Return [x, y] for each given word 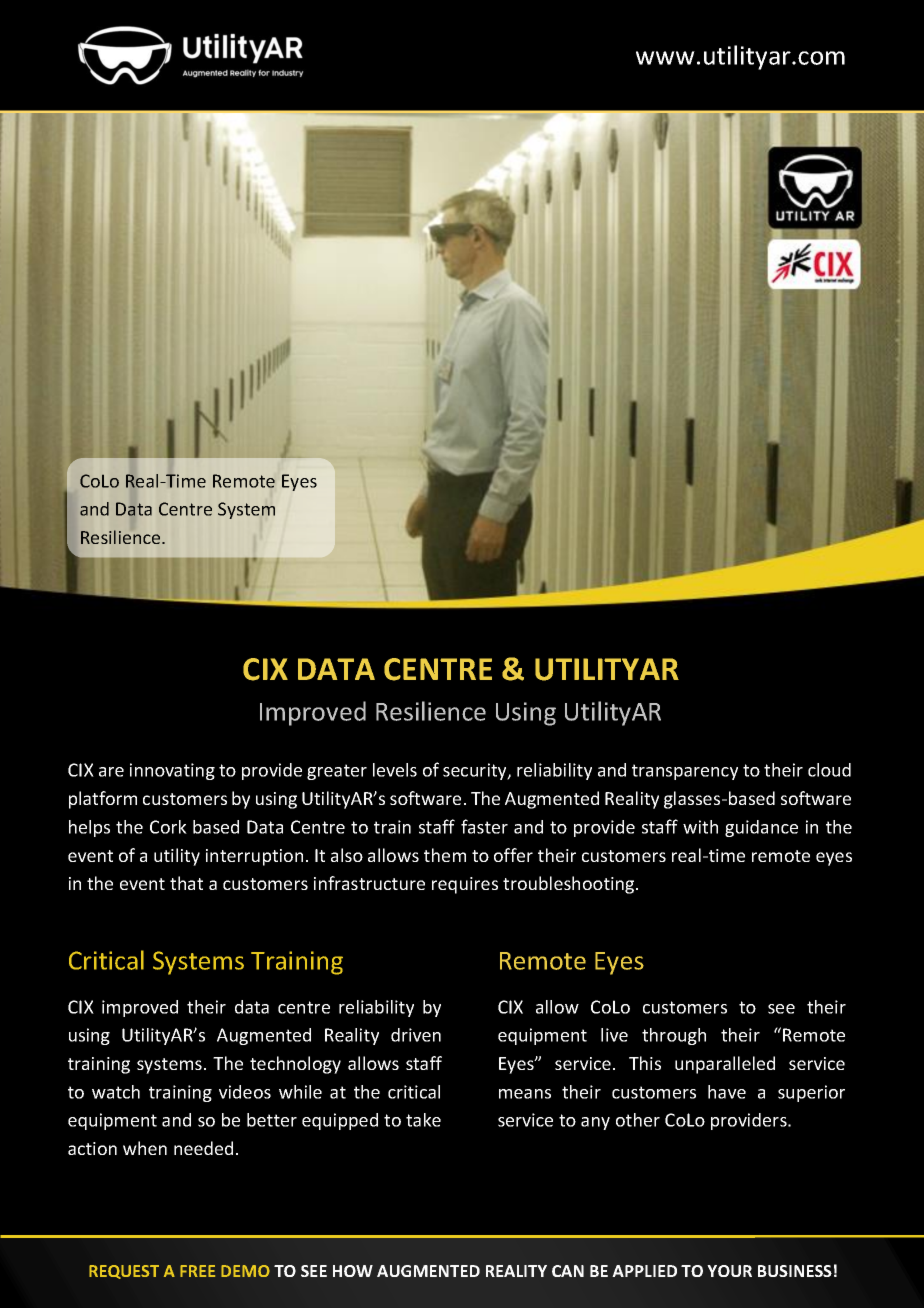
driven [416, 1035]
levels [395, 770]
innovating [172, 771]
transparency [685, 772]
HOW [353, 1271]
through [674, 1036]
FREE [197, 1271]
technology [295, 1065]
